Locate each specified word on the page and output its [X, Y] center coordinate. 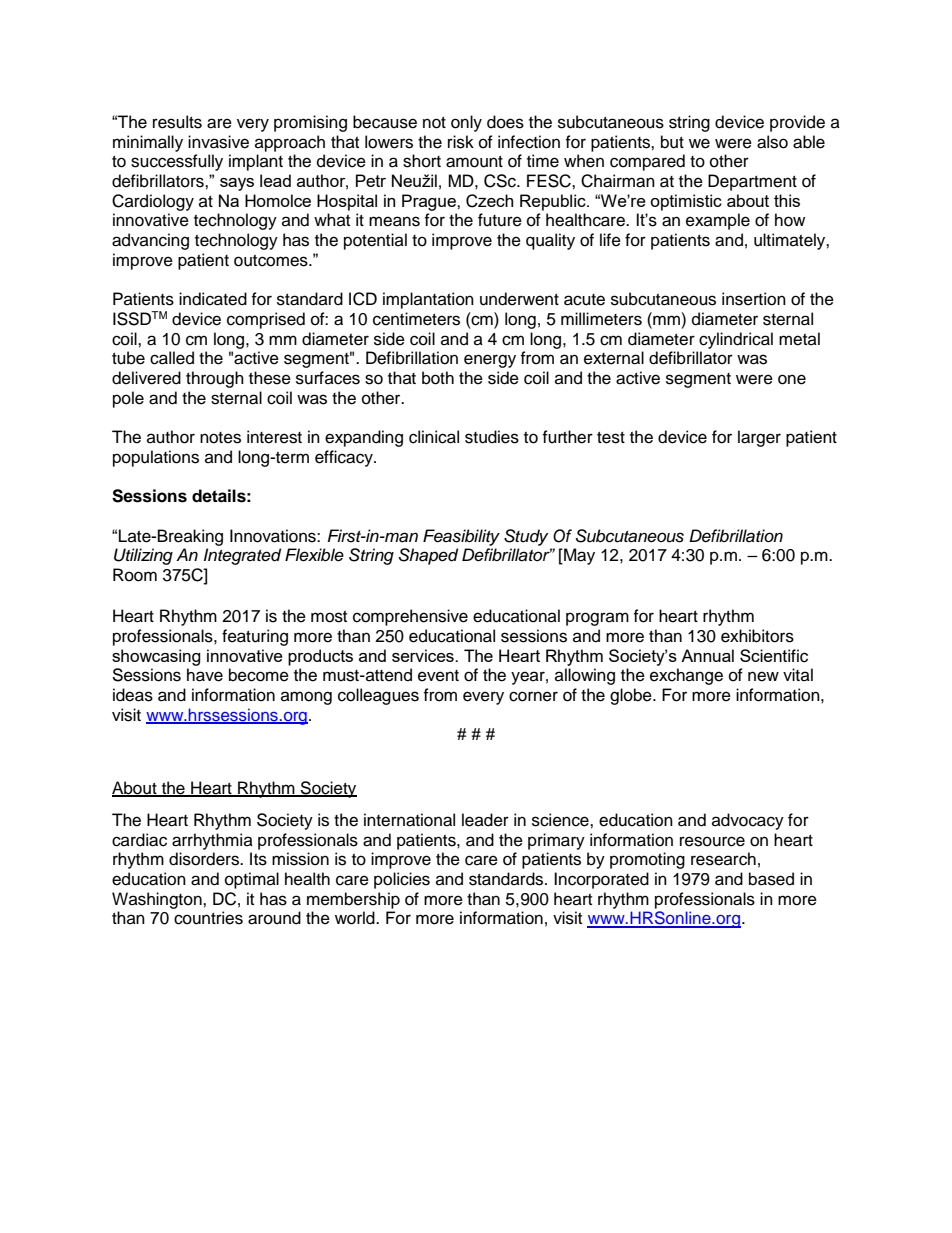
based [771, 879]
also [772, 142]
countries [208, 918]
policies [402, 880]
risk [461, 142]
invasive [218, 142]
